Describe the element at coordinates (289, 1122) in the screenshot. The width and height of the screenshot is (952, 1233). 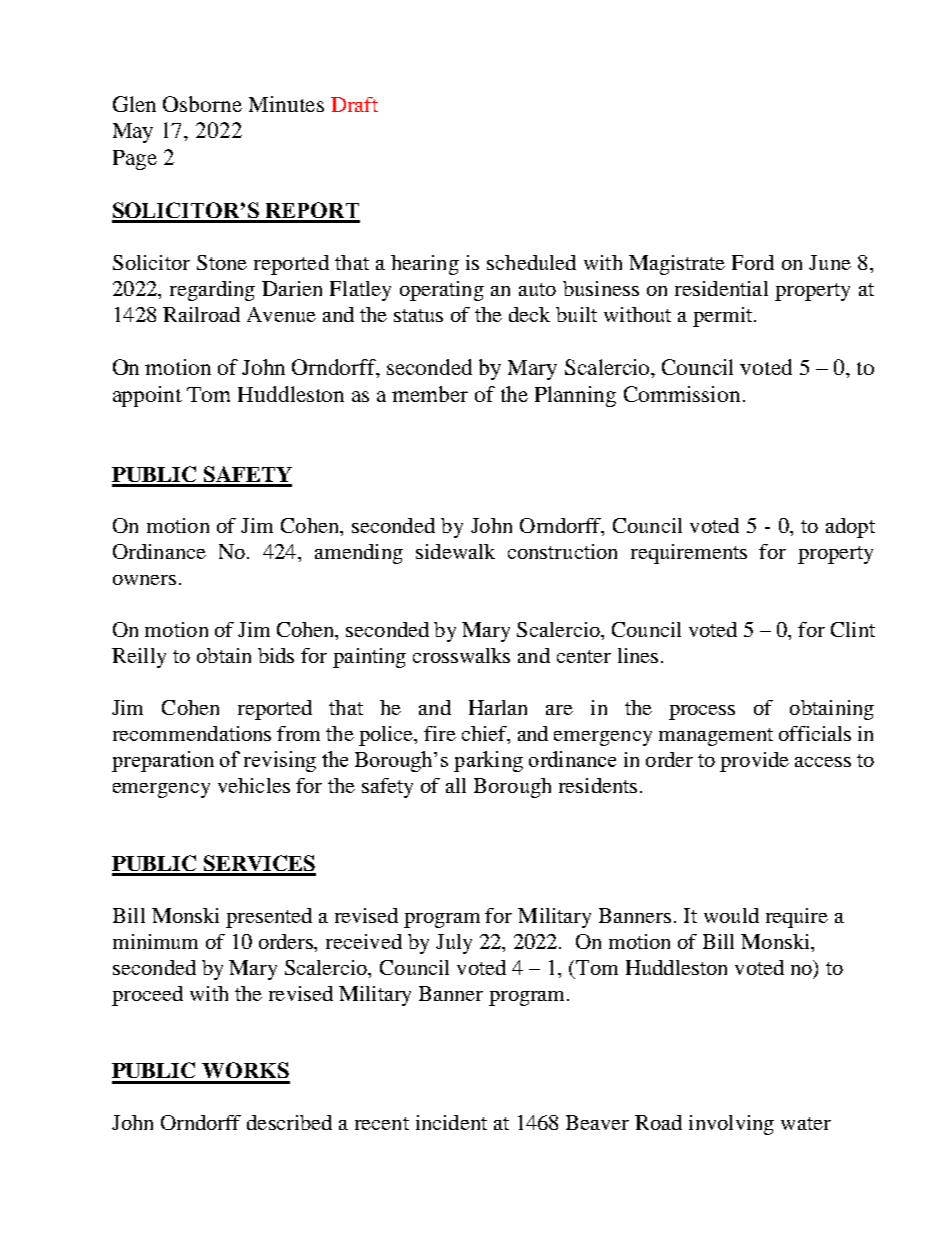
I see `described` at that location.
